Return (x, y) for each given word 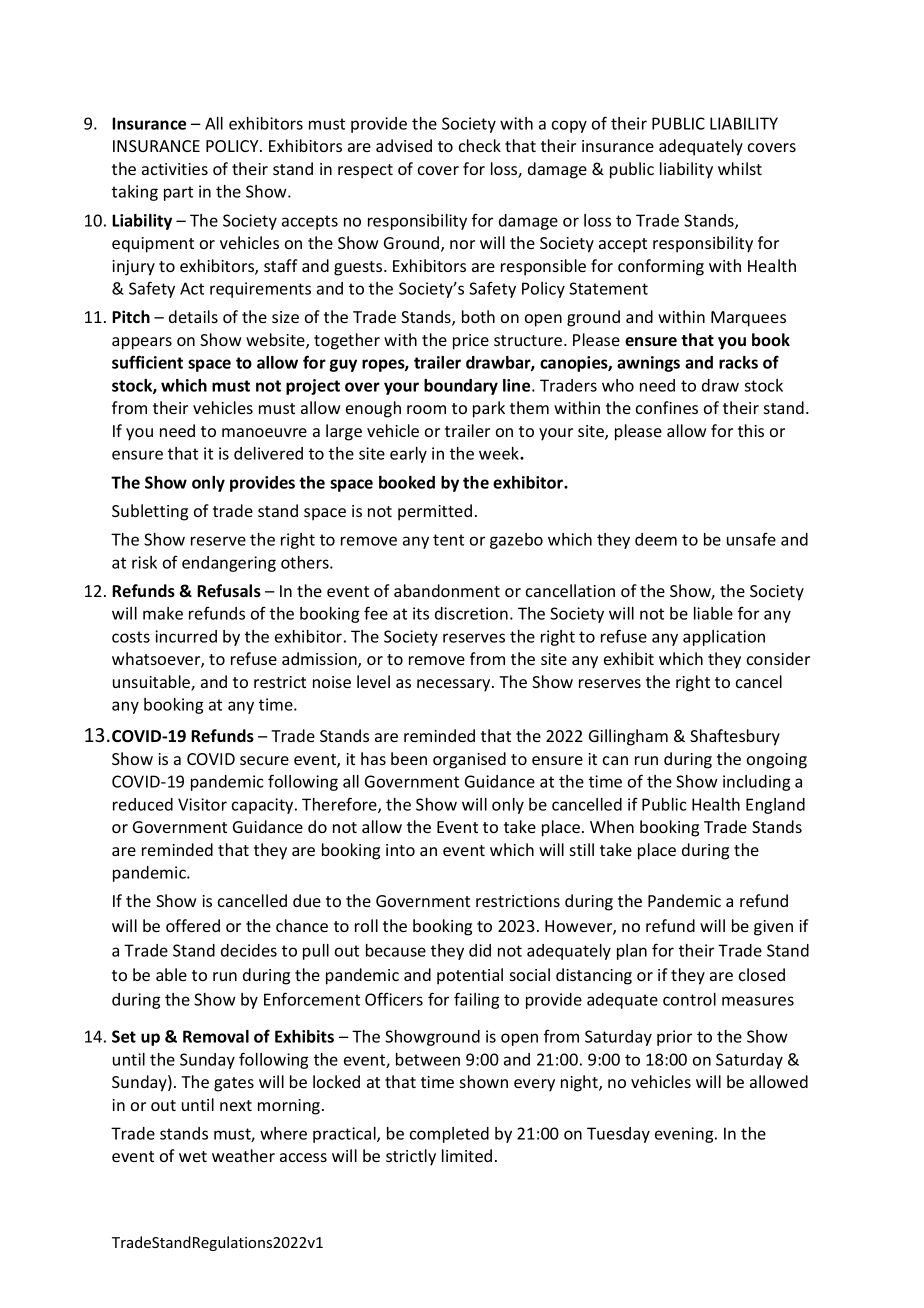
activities (175, 169)
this (751, 430)
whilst (740, 168)
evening (685, 1135)
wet (193, 1156)
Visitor (202, 804)
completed (449, 1135)
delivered (268, 453)
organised (469, 760)
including (756, 783)
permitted (435, 512)
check (480, 145)
